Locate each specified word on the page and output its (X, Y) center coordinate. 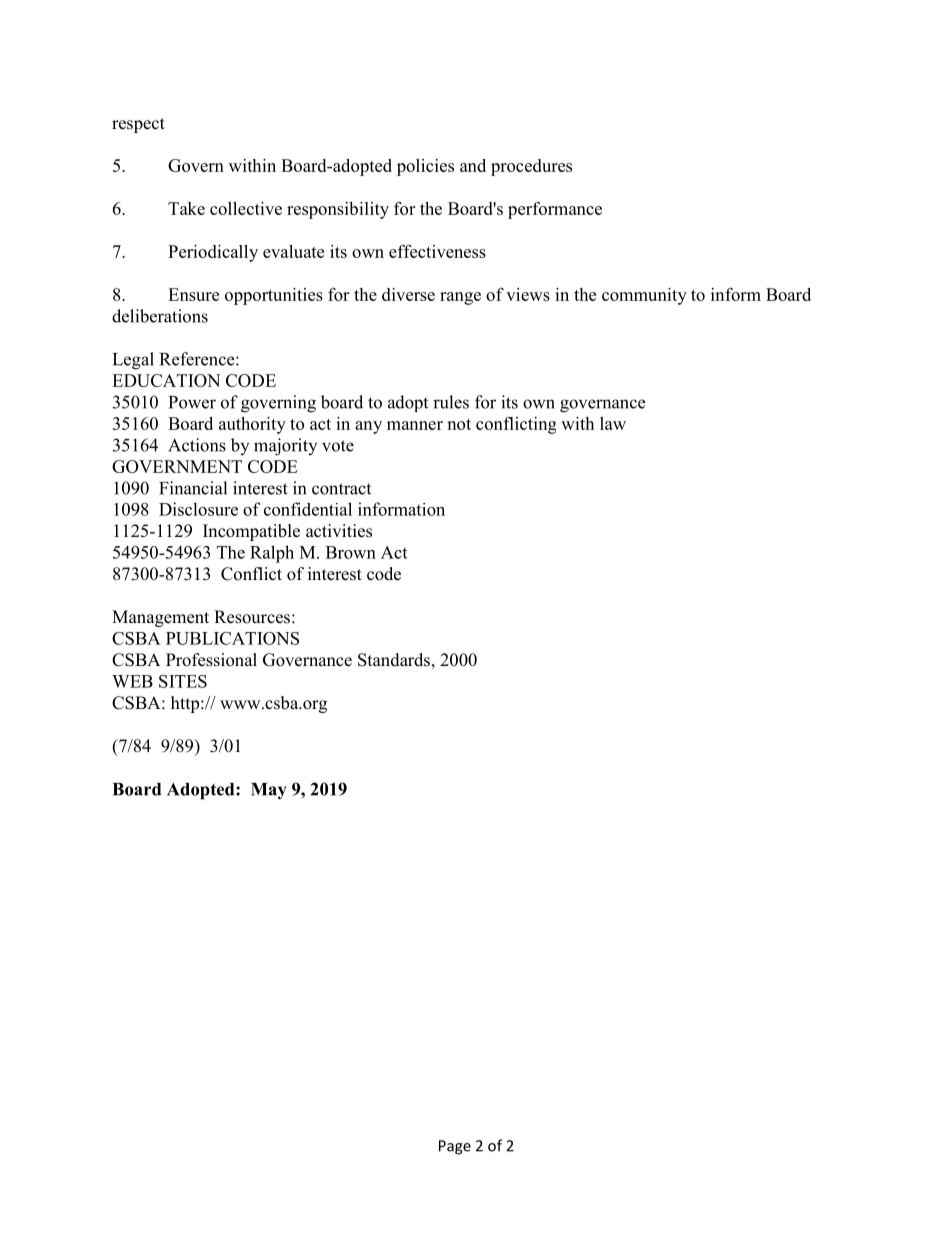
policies (425, 167)
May (268, 791)
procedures (531, 167)
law (613, 423)
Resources (252, 617)
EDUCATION (166, 380)
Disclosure (198, 509)
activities (339, 531)
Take (186, 208)
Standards (394, 660)
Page (455, 1147)
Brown (351, 552)
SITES (183, 681)
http (186, 704)
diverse (408, 294)
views (528, 294)
